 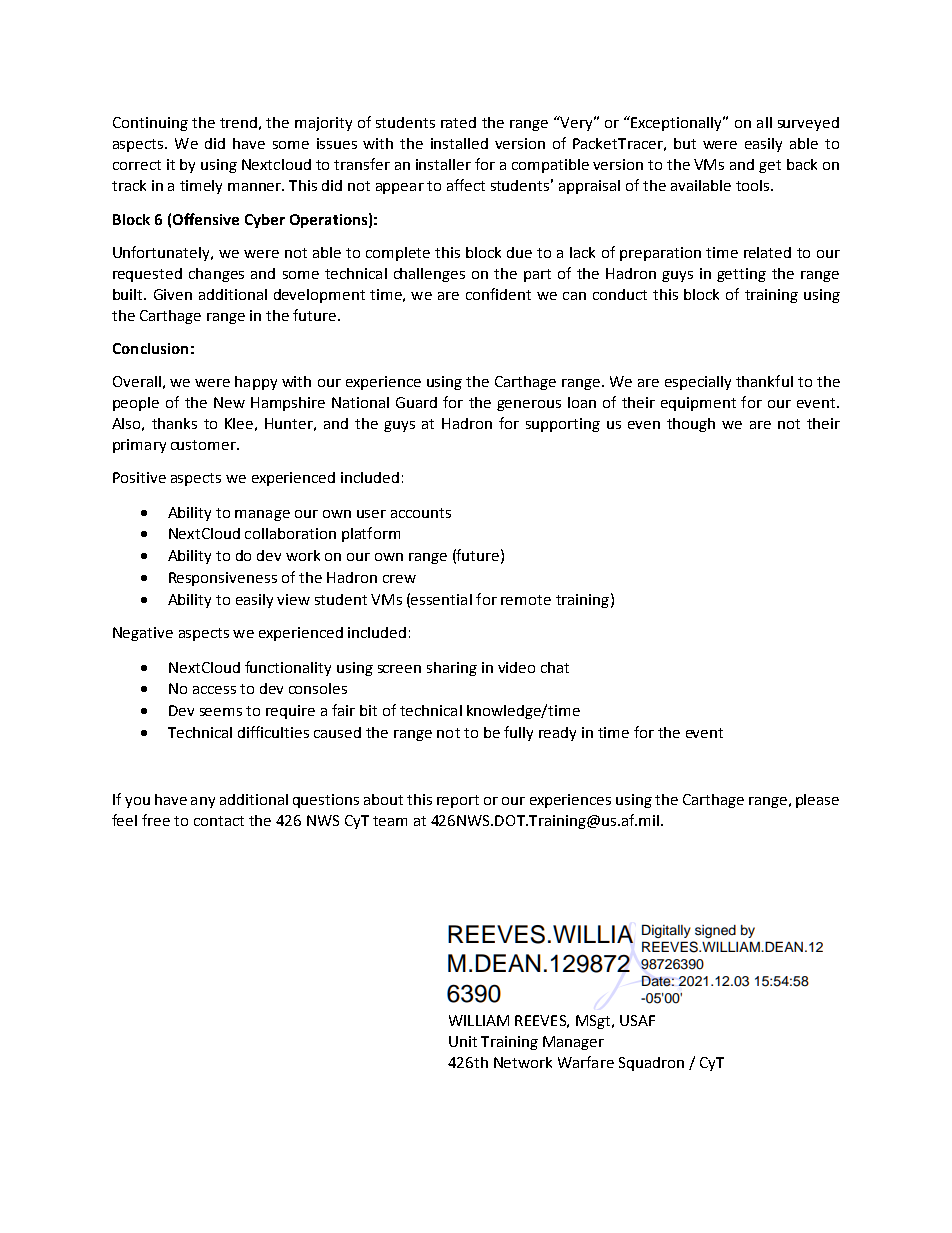 What do you see at coordinates (518, 733) in the document?
I see `fully` at bounding box center [518, 733].
